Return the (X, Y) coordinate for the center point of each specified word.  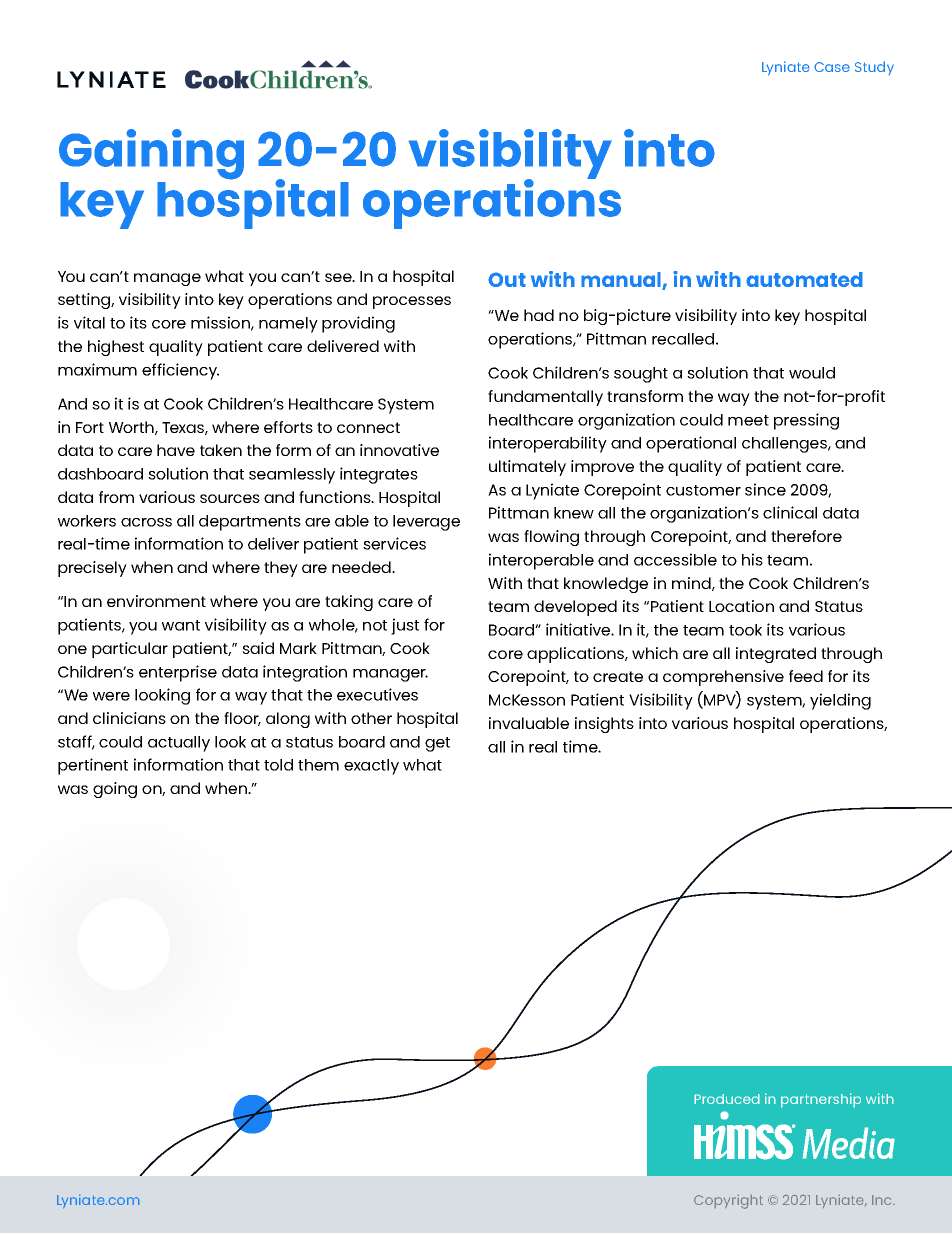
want (181, 625)
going (115, 790)
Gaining (151, 154)
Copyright (728, 1202)
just (405, 626)
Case (832, 67)
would (812, 373)
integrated (776, 655)
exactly (371, 767)
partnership (821, 1100)
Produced (727, 1099)
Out (507, 279)
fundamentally (545, 398)
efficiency (180, 371)
